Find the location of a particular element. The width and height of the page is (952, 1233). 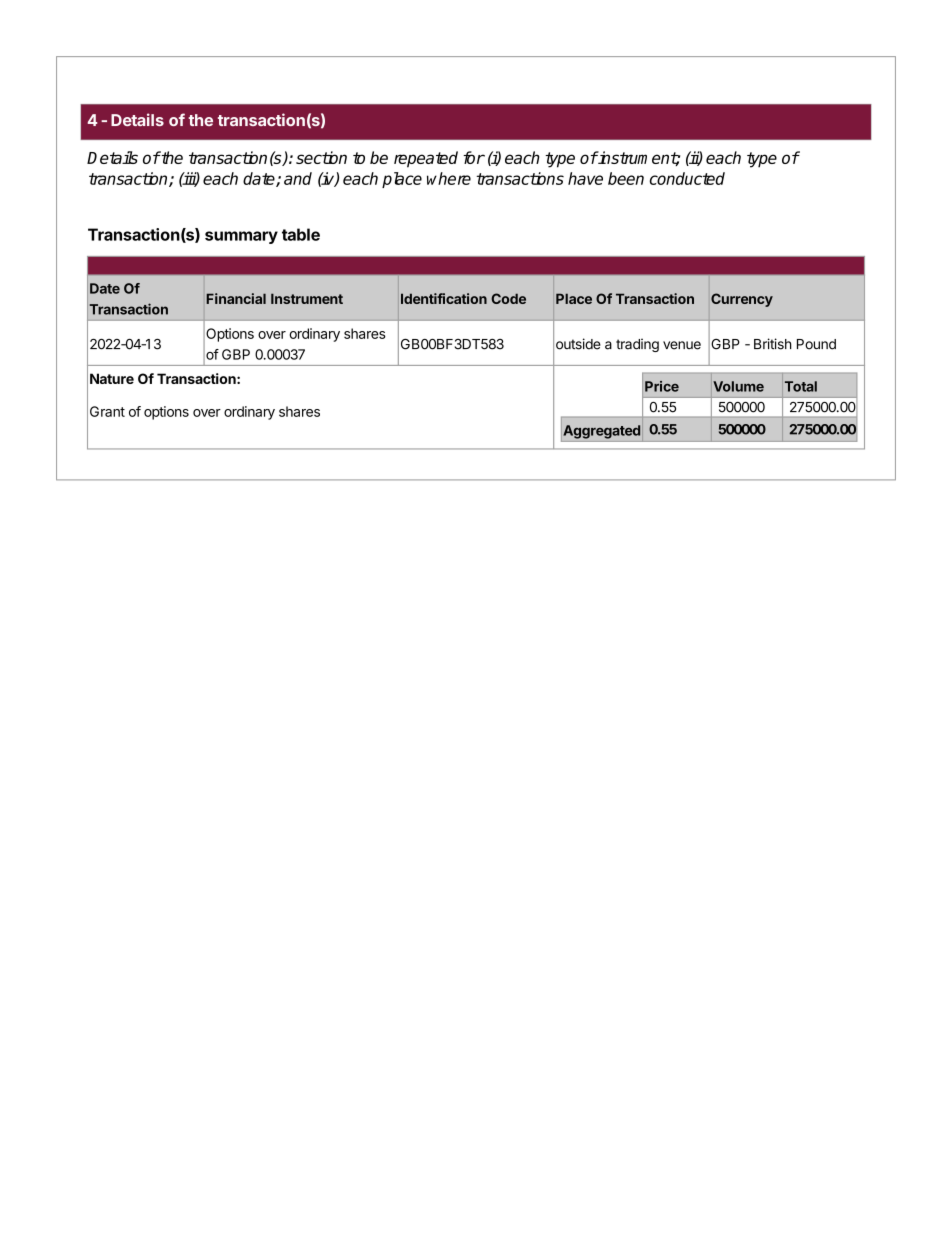

Price is located at coordinates (662, 386).
